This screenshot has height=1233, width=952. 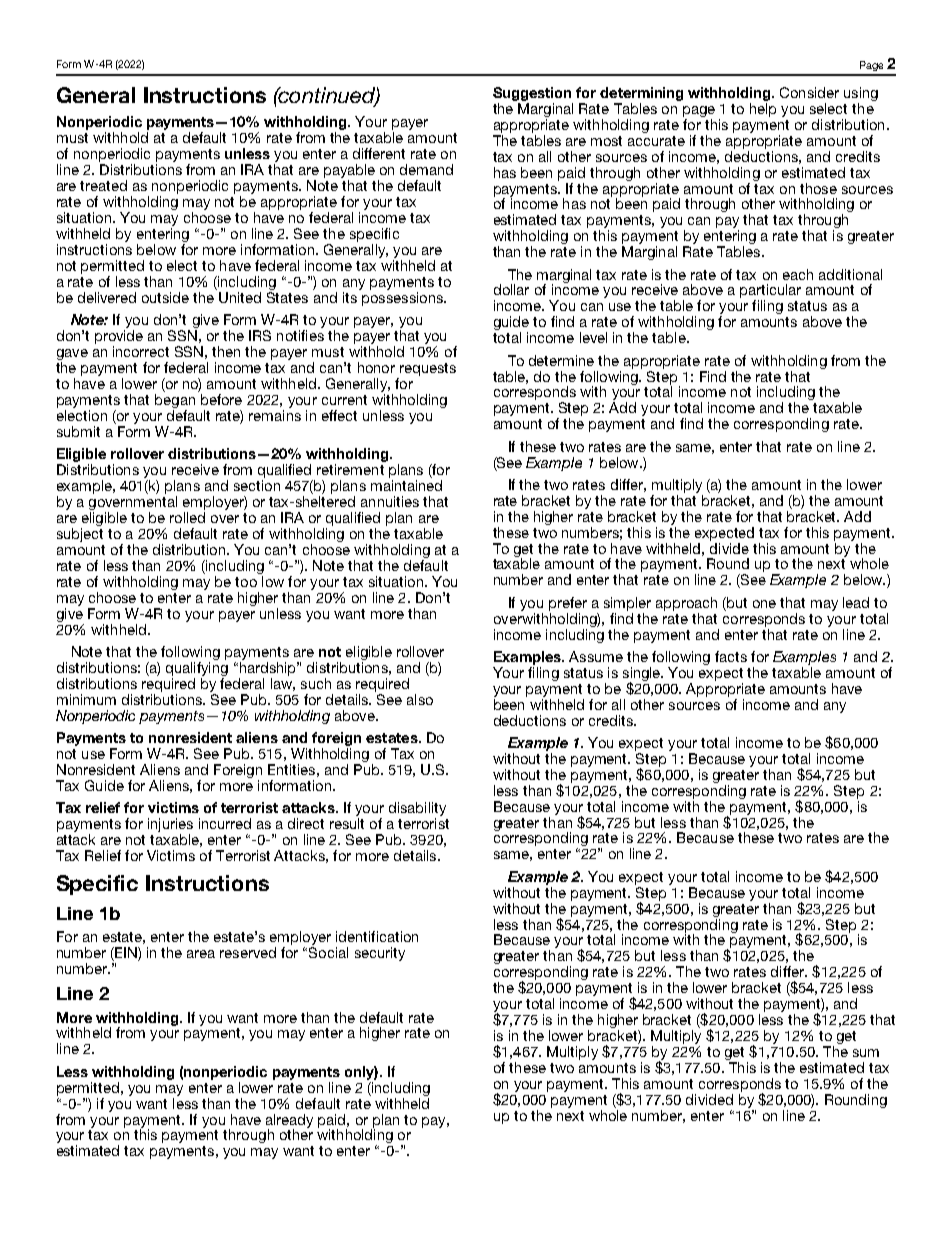 What do you see at coordinates (763, 110) in the screenshot?
I see `help` at bounding box center [763, 110].
